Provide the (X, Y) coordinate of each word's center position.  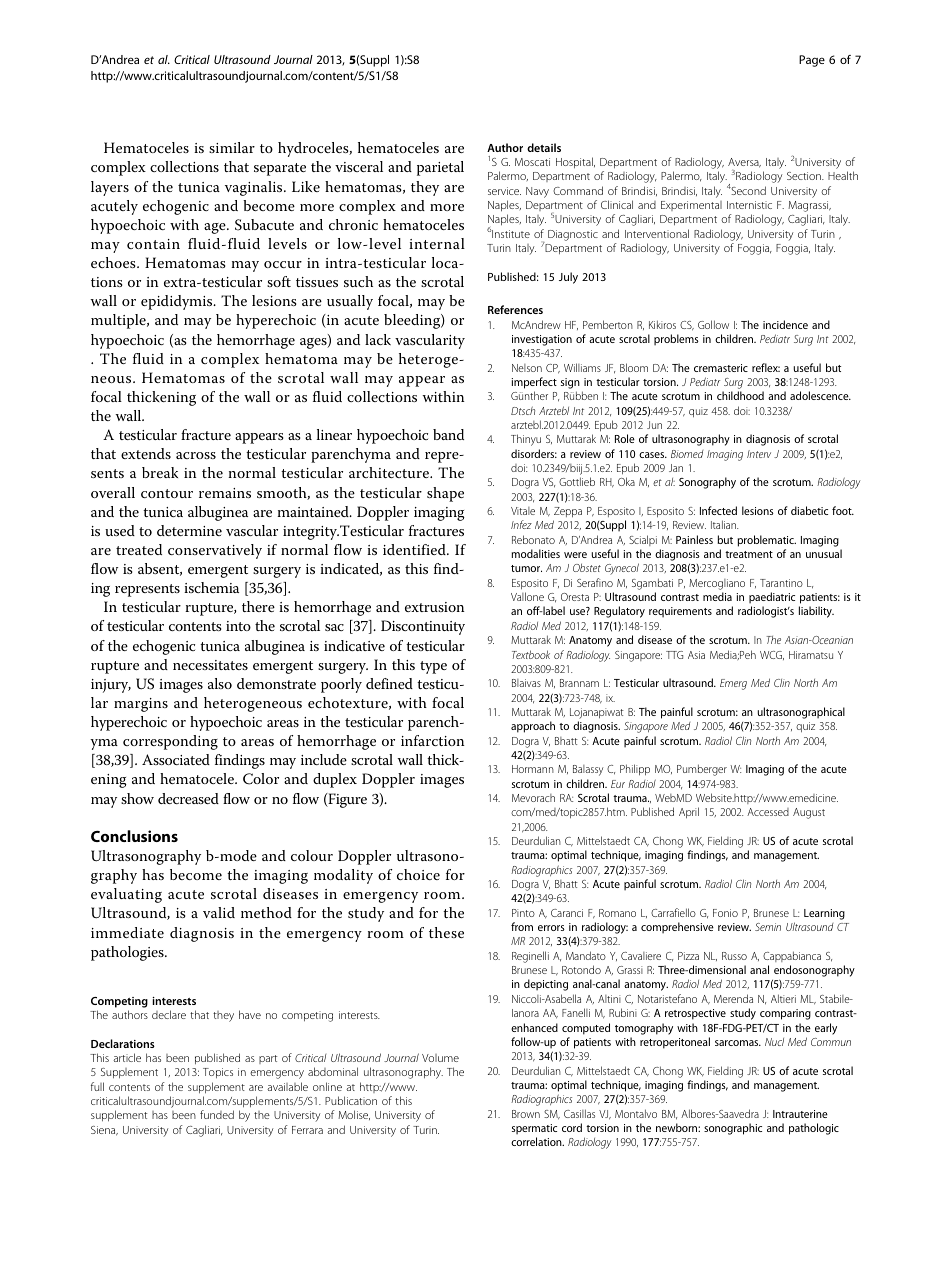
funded (217, 1114)
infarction (432, 740)
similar (232, 147)
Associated (176, 759)
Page (812, 61)
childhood (740, 395)
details (544, 147)
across (196, 455)
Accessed (768, 812)
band (448, 434)
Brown (526, 1114)
